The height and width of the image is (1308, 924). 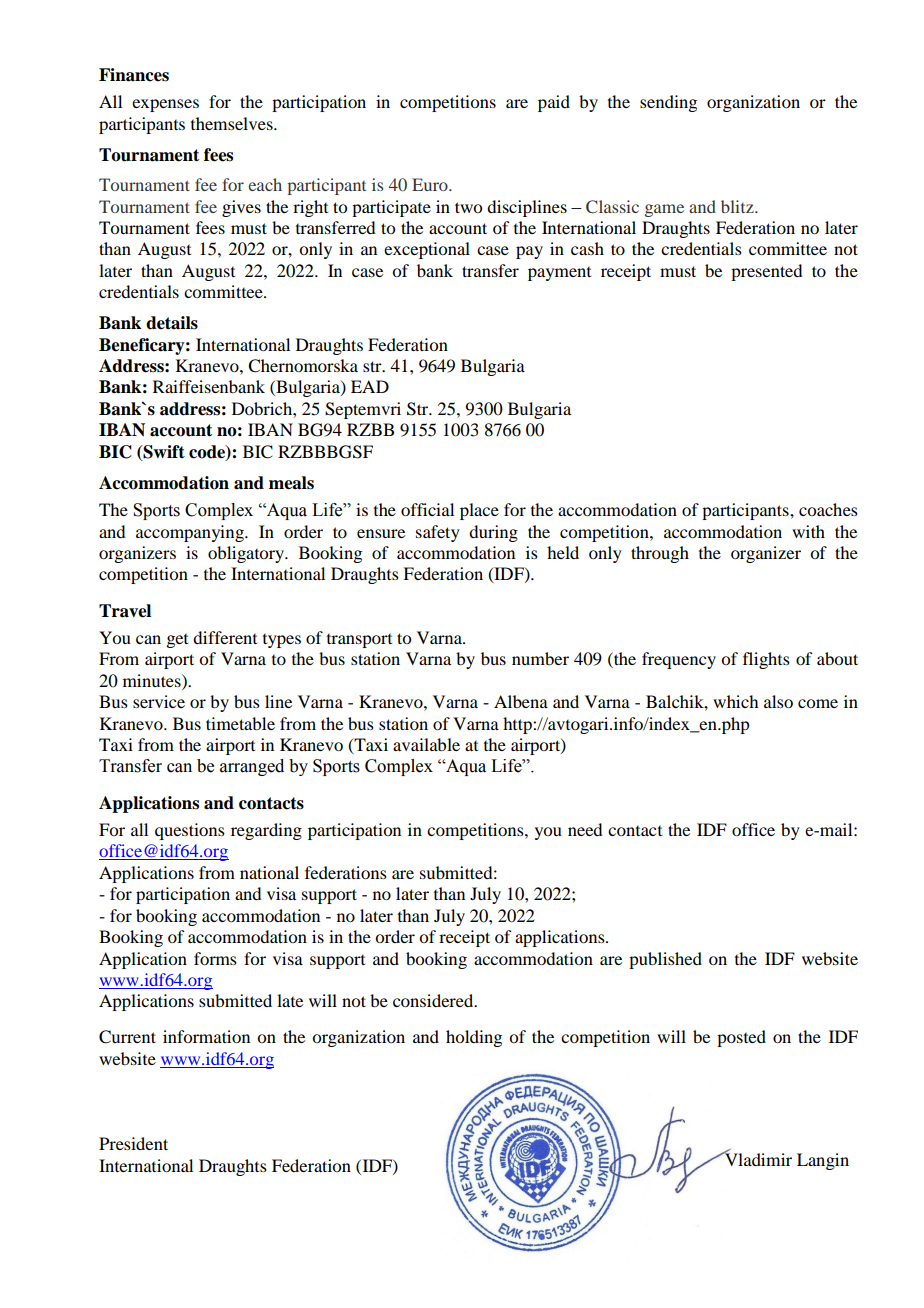 What do you see at coordinates (172, 323) in the image?
I see `details` at bounding box center [172, 323].
